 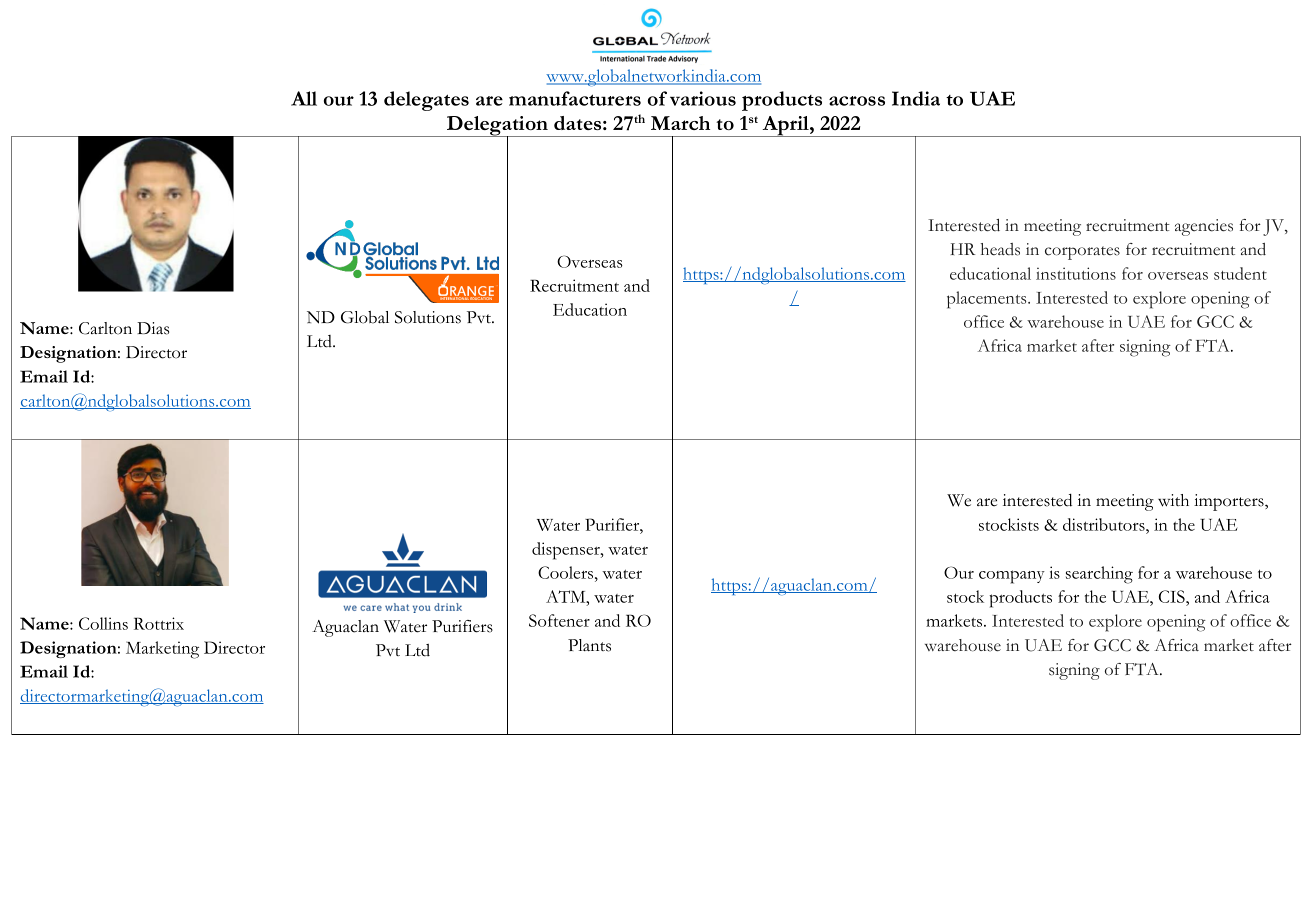 What do you see at coordinates (988, 300) in the image?
I see `placements` at bounding box center [988, 300].
